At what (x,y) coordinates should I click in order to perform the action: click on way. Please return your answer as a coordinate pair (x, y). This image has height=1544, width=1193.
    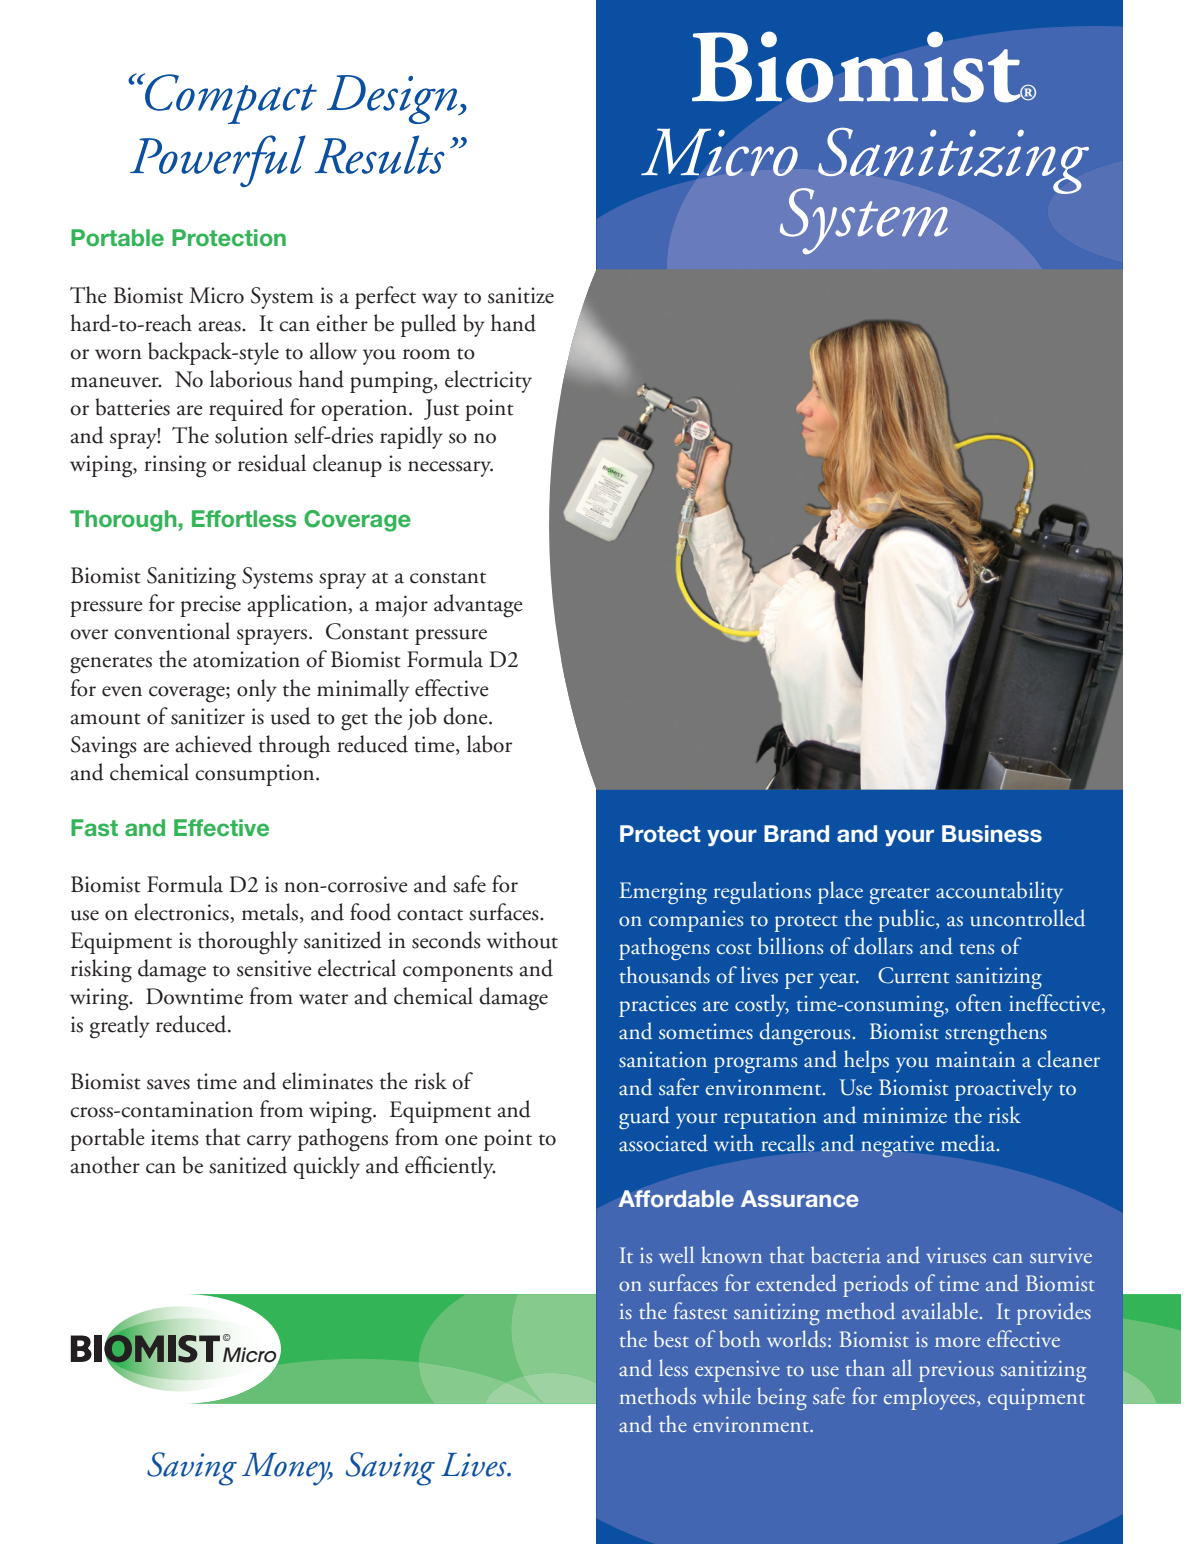
    Looking at the image, I should click on (440, 301).
